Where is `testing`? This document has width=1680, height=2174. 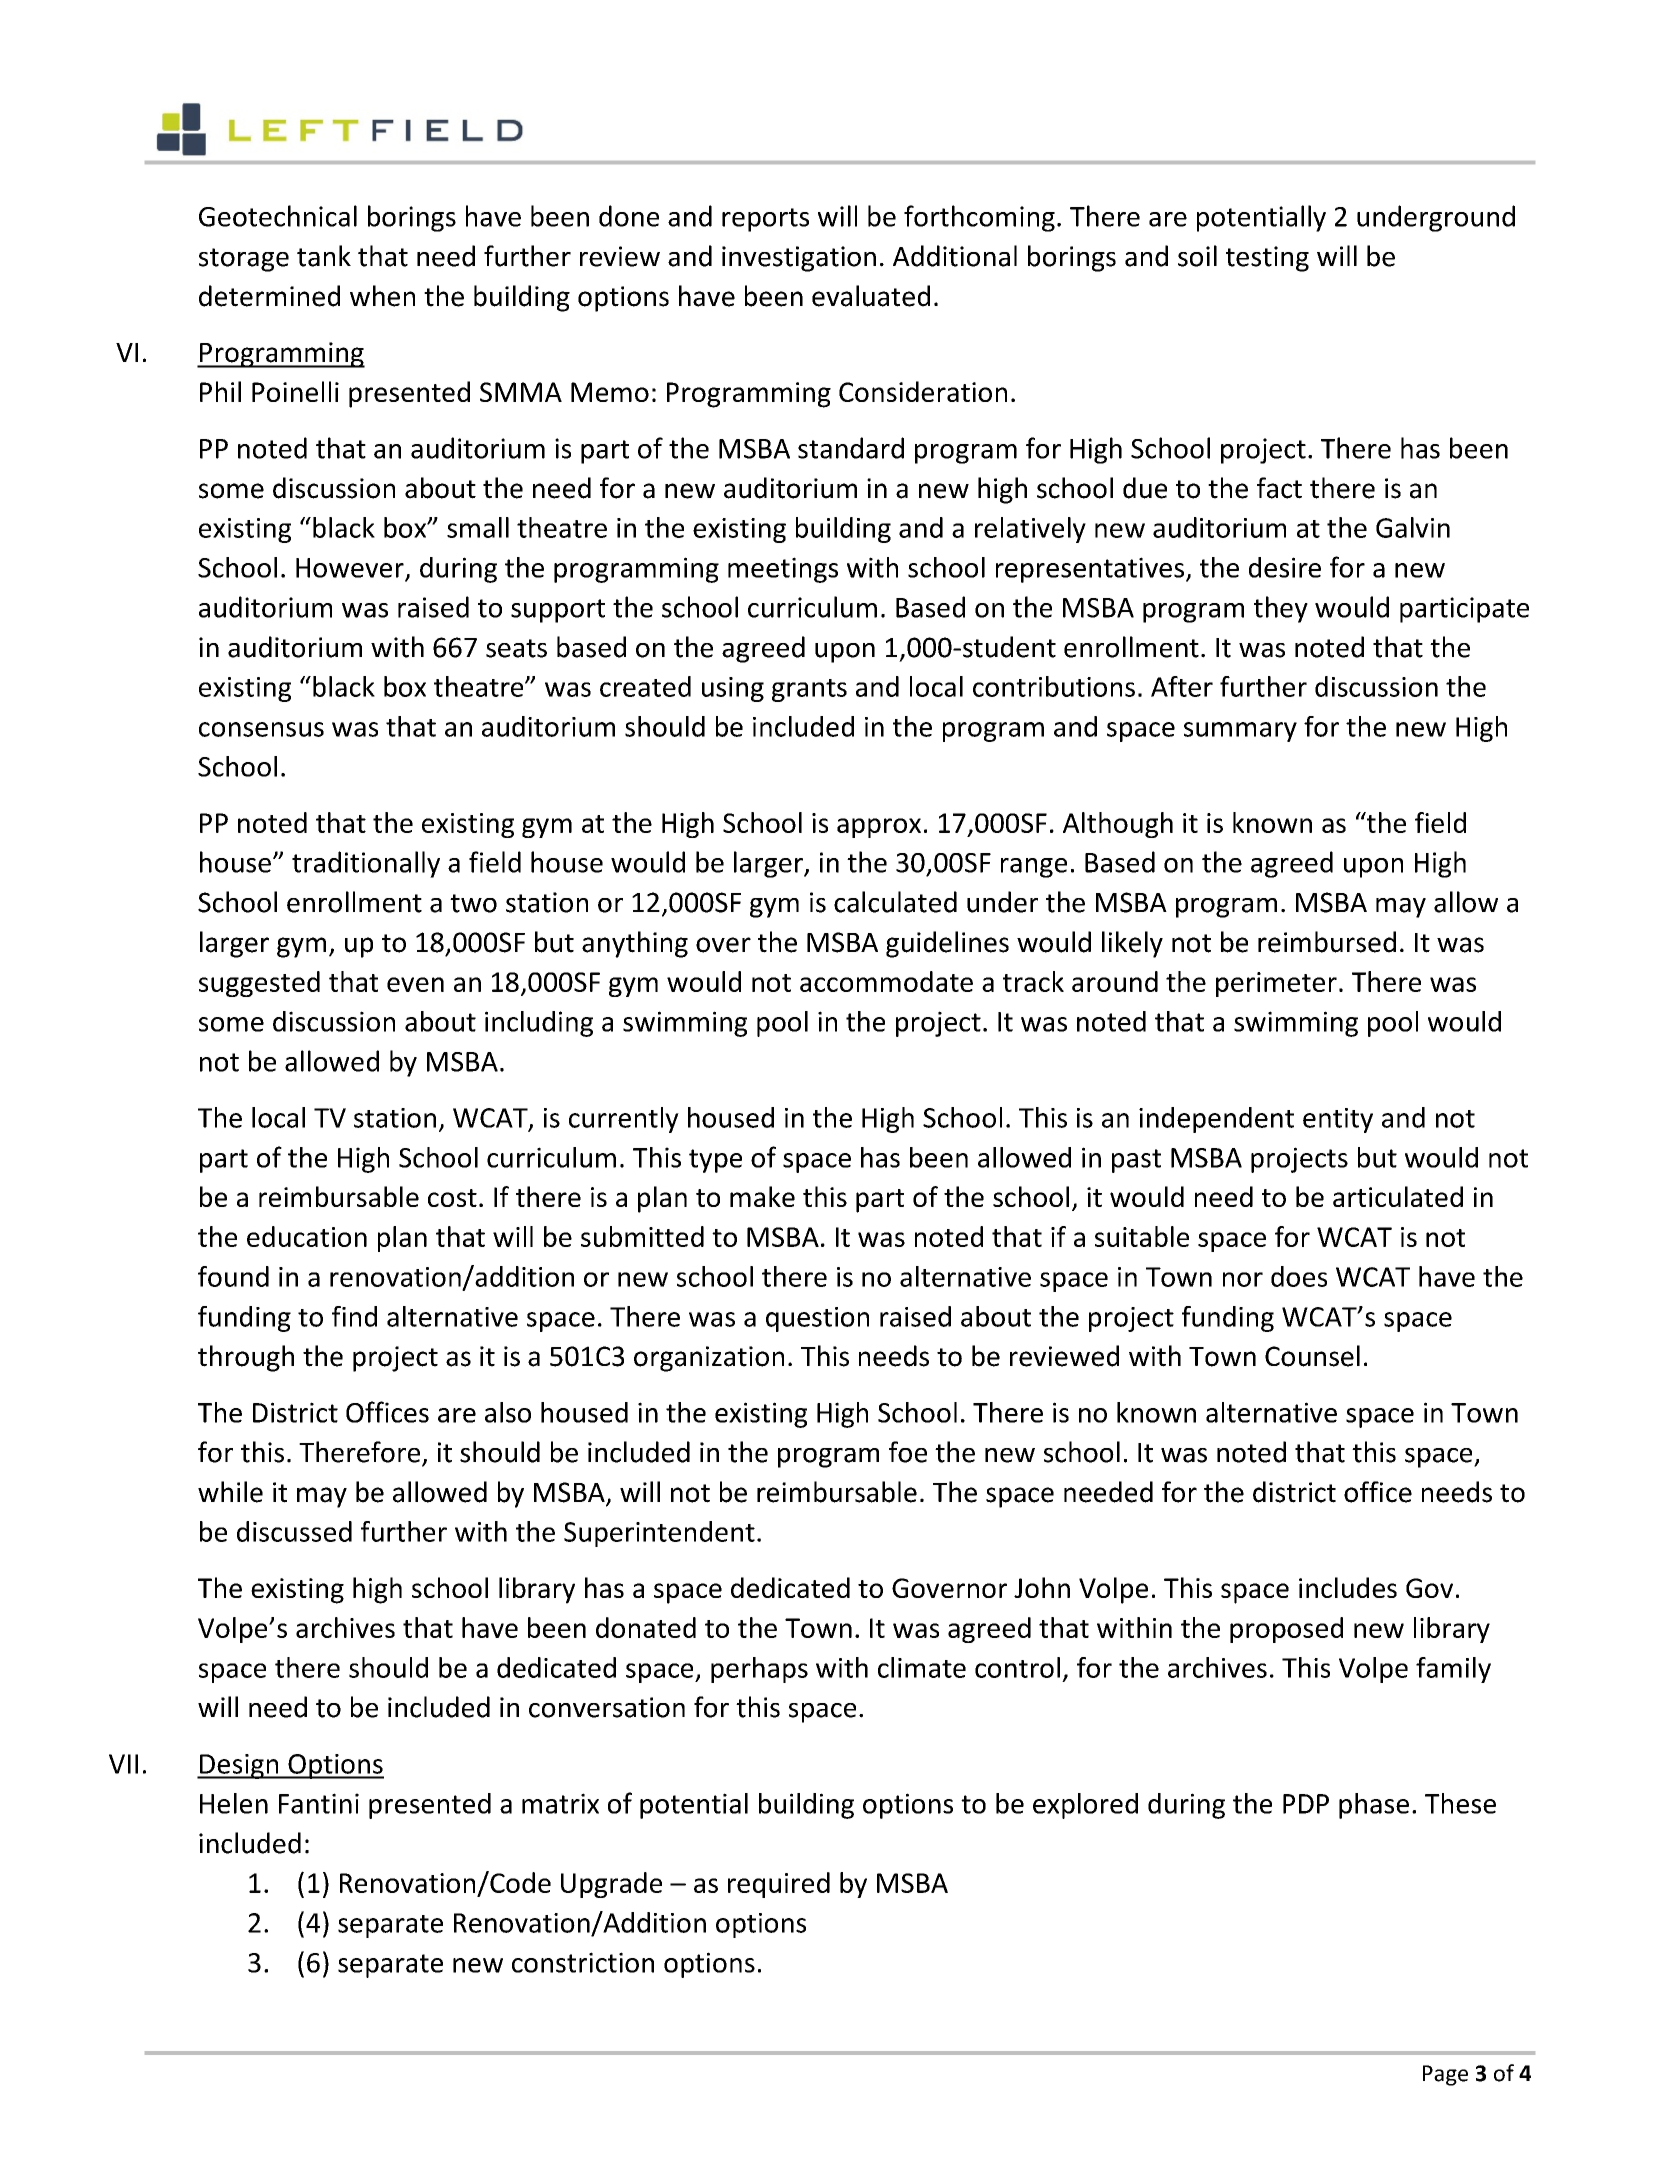 testing is located at coordinates (1267, 259).
